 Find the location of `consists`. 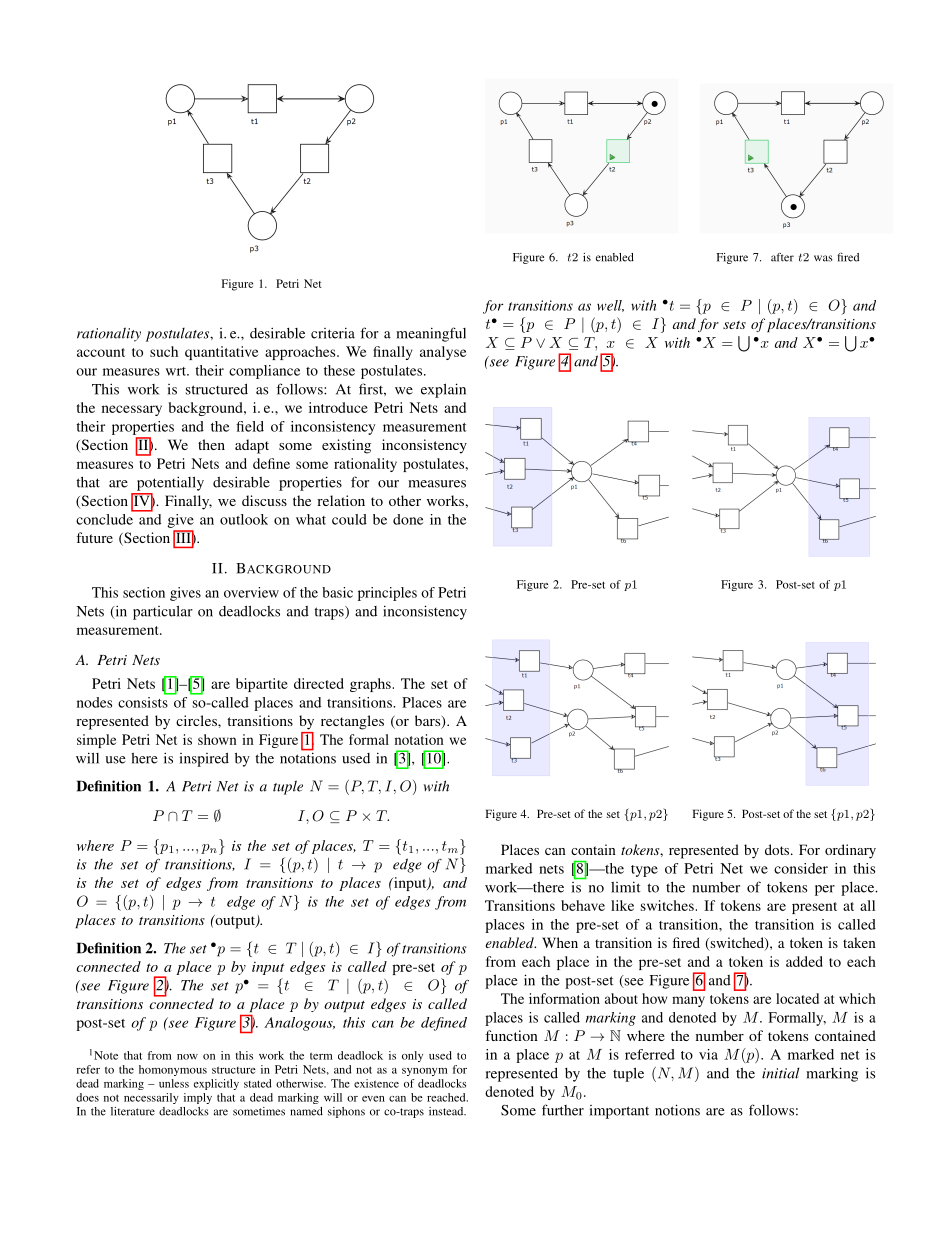

consists is located at coordinates (144, 701).
